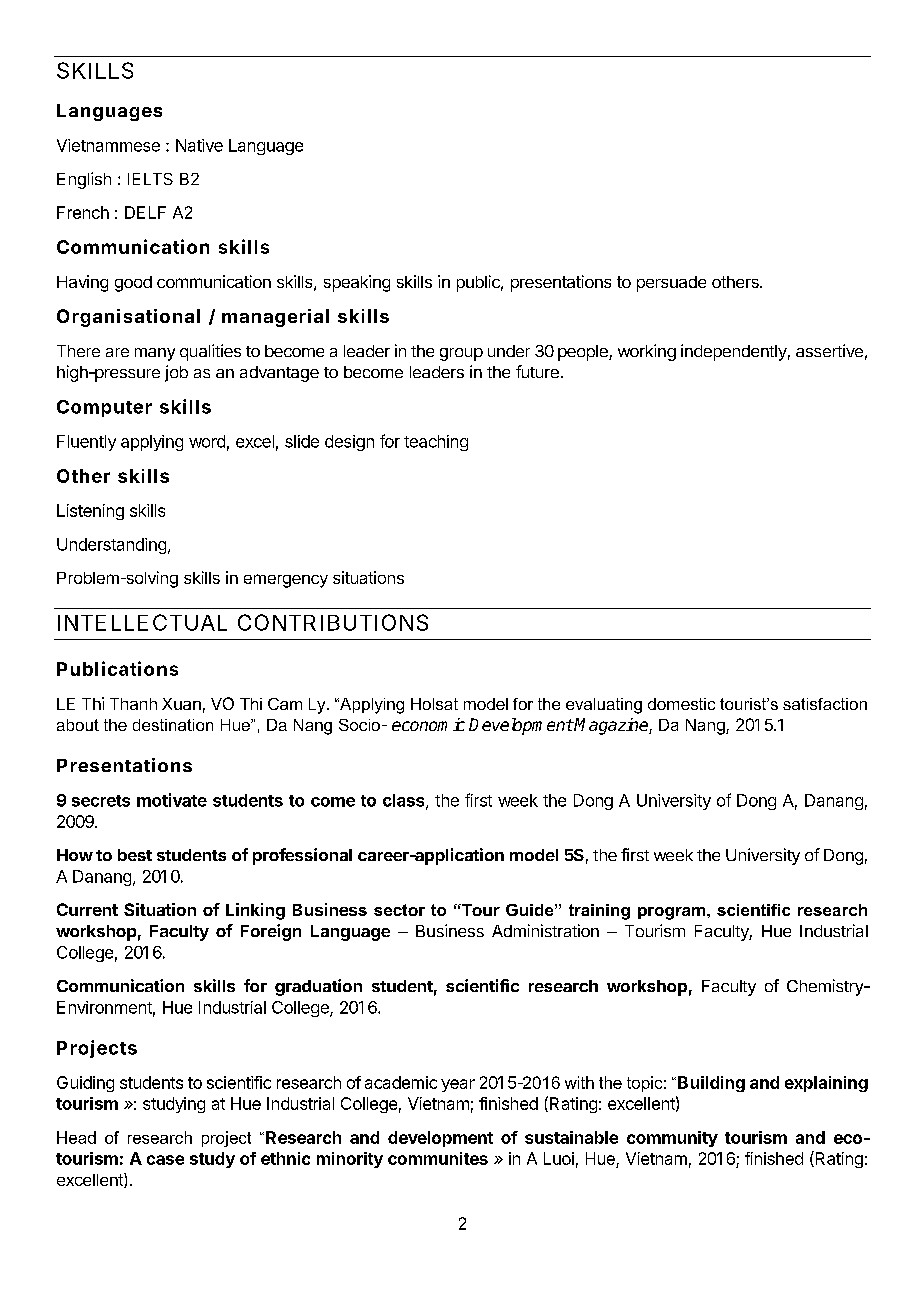 This screenshot has height=1308, width=924. What do you see at coordinates (681, 704) in the screenshot?
I see `domestic` at bounding box center [681, 704].
